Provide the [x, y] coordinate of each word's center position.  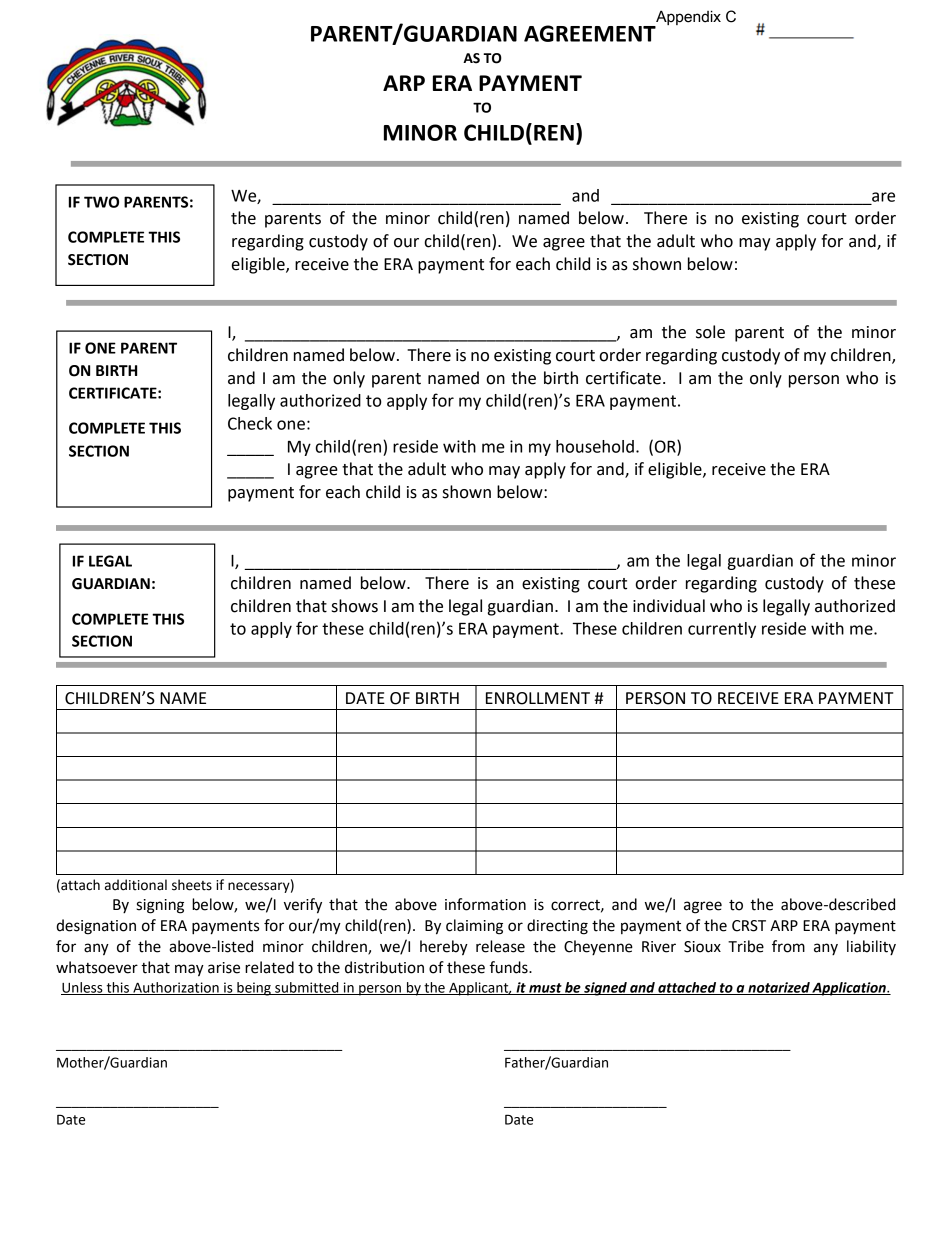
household [595, 446]
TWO [101, 202]
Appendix [687, 19]
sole [710, 332]
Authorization [176, 988]
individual [669, 606]
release [500, 946]
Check [250, 423]
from [788, 946]
